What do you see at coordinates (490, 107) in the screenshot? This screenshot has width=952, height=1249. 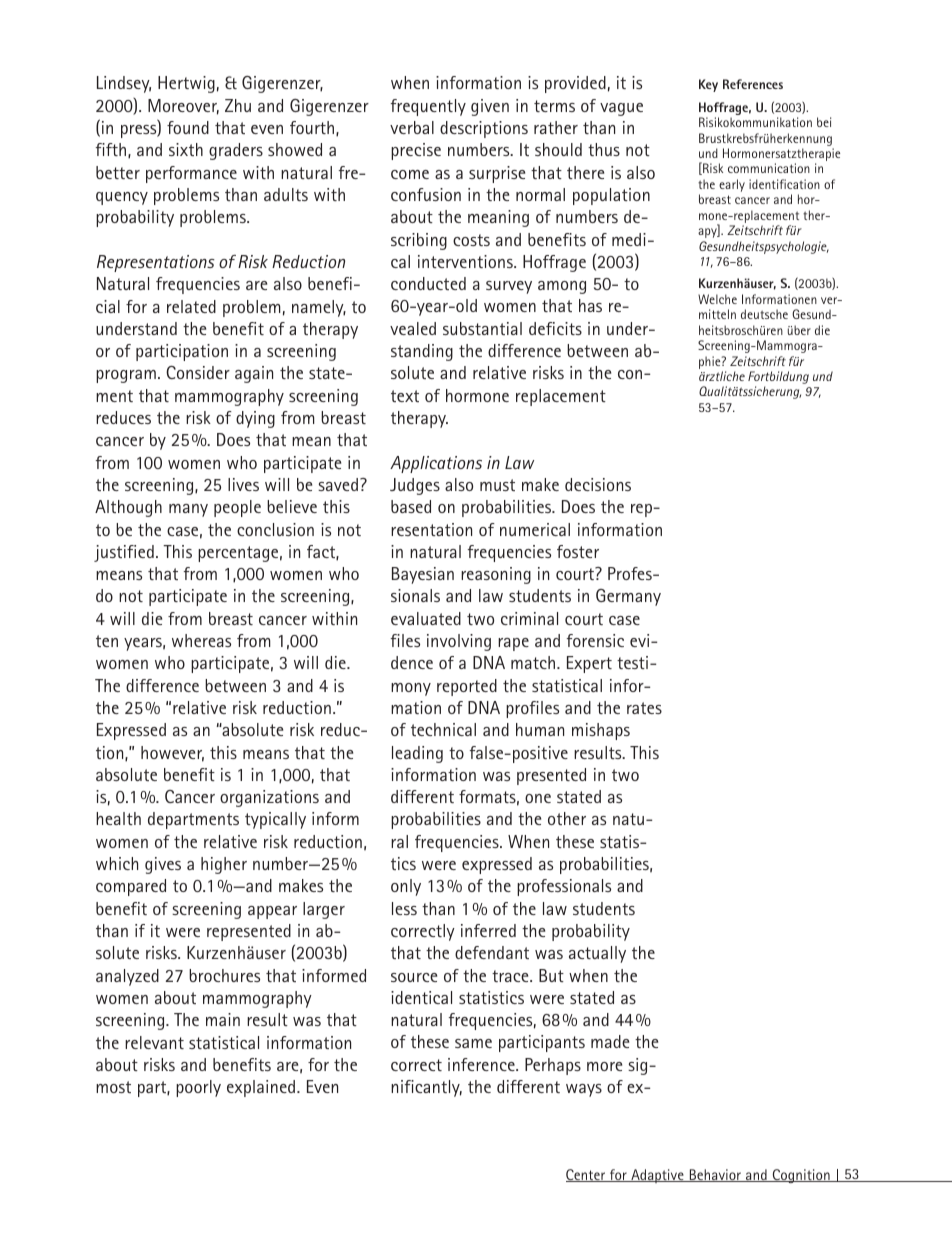 I see `given` at bounding box center [490, 107].
